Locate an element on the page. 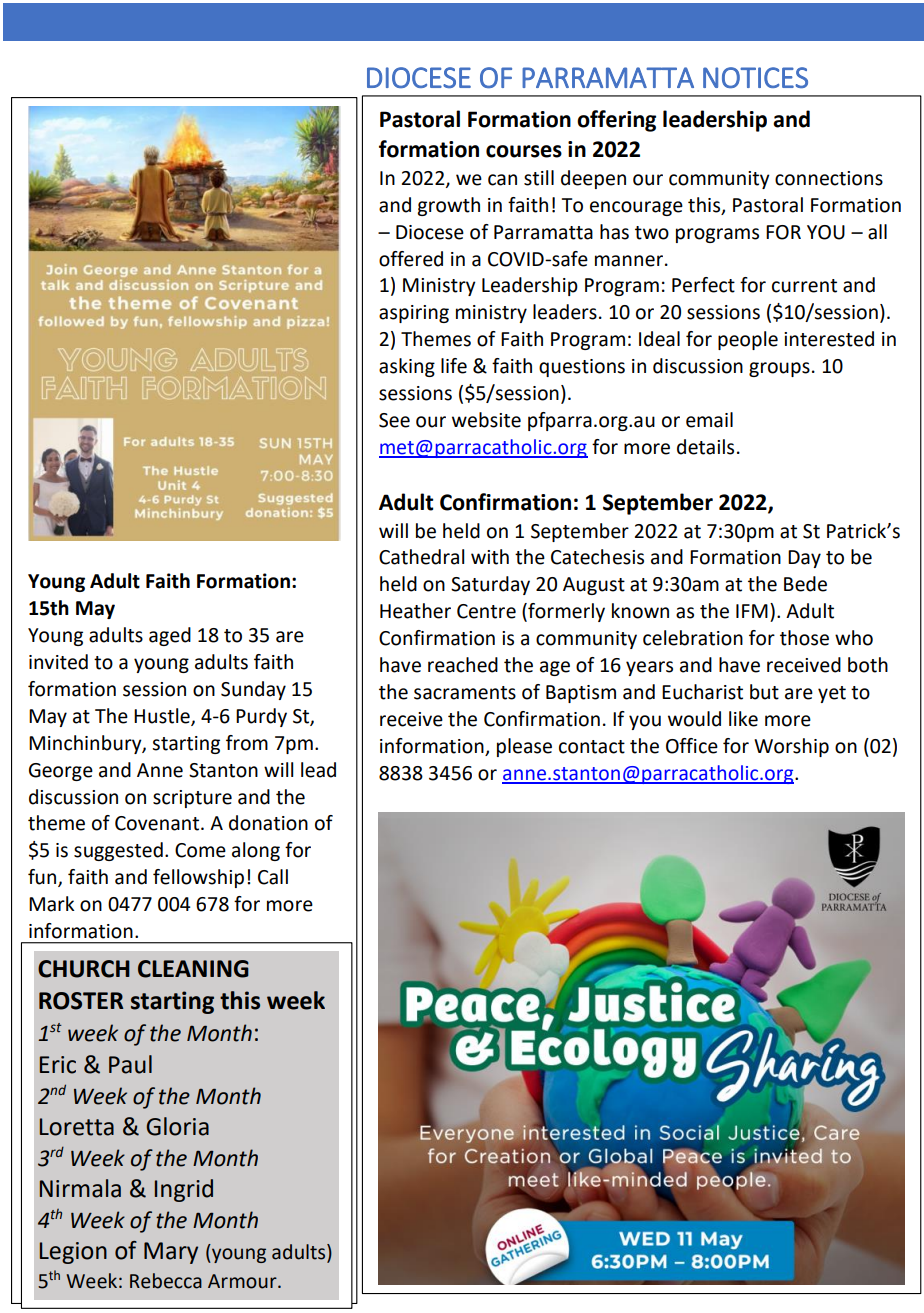 Image resolution: width=924 pixels, height=1313 pixels. growth is located at coordinates (448, 206).
